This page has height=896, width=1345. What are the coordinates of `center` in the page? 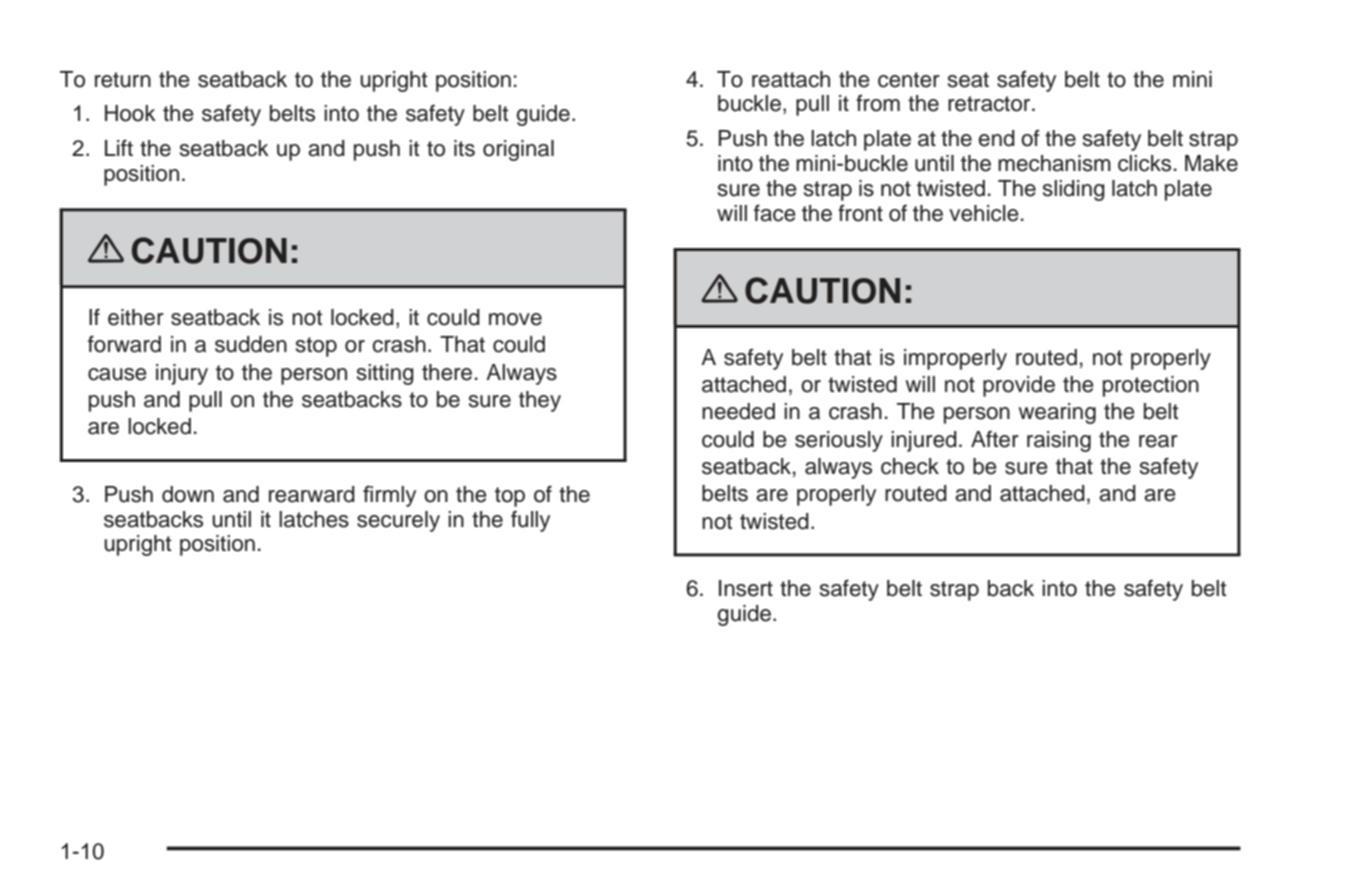 It's located at (909, 80).
